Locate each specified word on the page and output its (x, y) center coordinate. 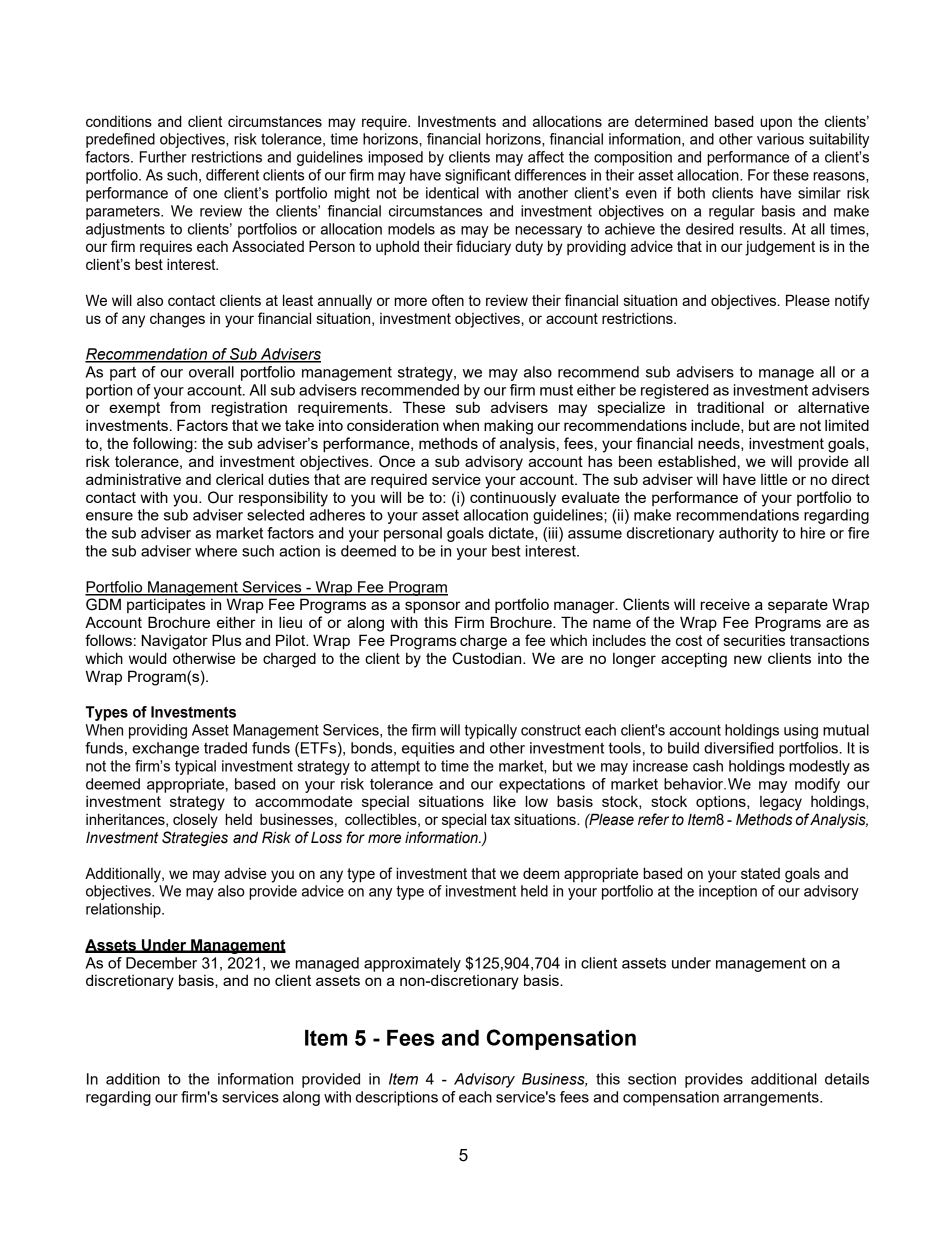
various (780, 139)
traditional (730, 407)
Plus (227, 640)
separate (798, 606)
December (161, 963)
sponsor (433, 607)
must (556, 390)
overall (211, 372)
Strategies (195, 838)
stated (760, 873)
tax (500, 819)
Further (163, 157)
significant (478, 176)
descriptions (397, 1098)
